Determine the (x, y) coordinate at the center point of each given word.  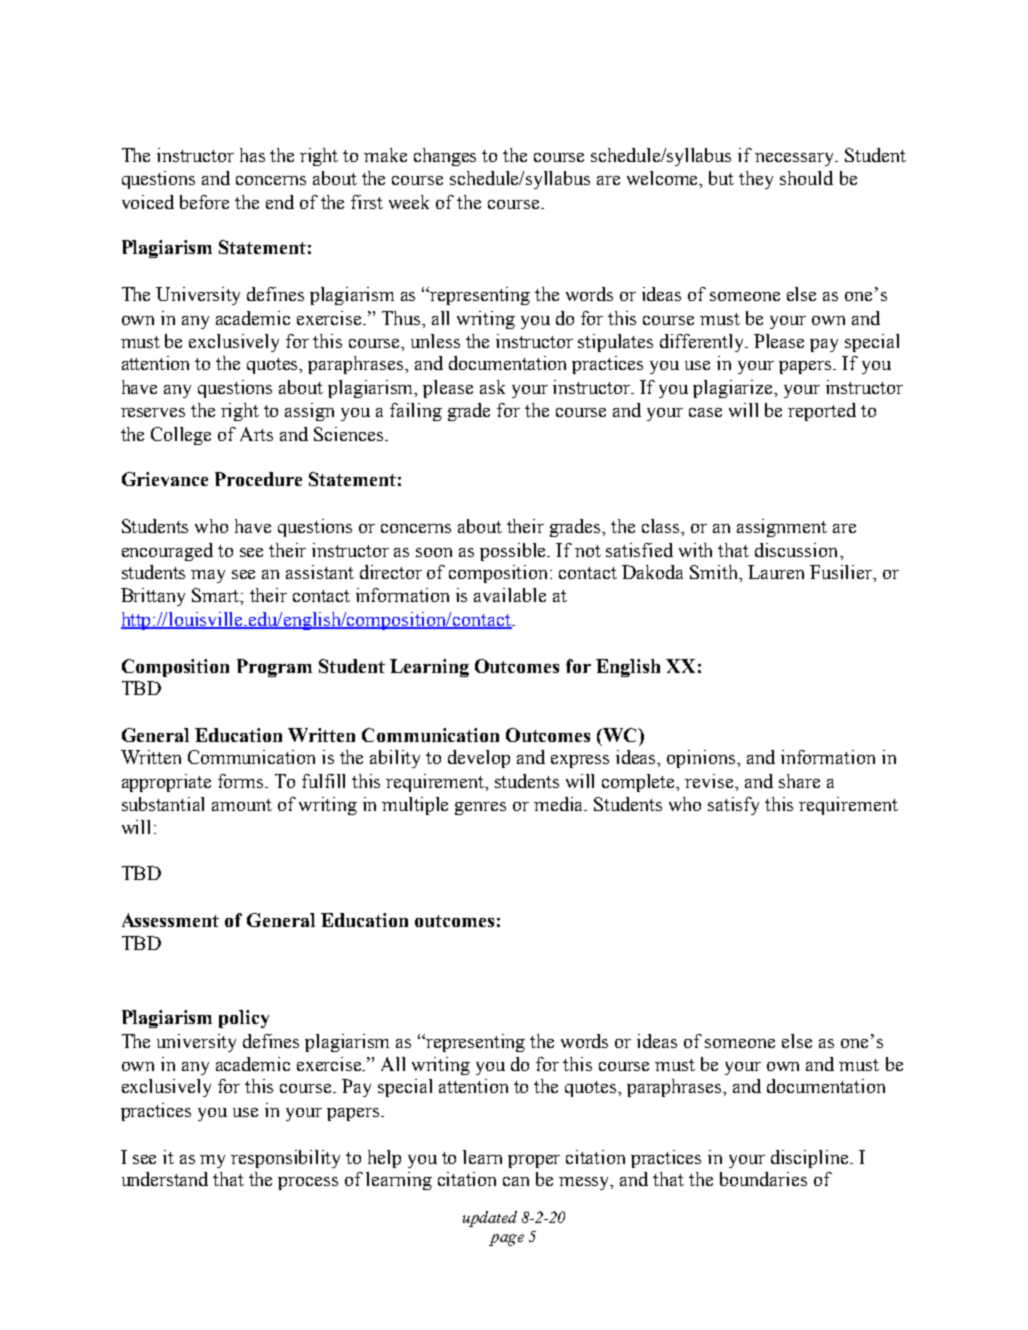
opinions (702, 759)
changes (445, 157)
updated (490, 1219)
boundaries (763, 1179)
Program (274, 668)
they (756, 180)
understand (165, 1179)
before (204, 202)
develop (479, 759)
